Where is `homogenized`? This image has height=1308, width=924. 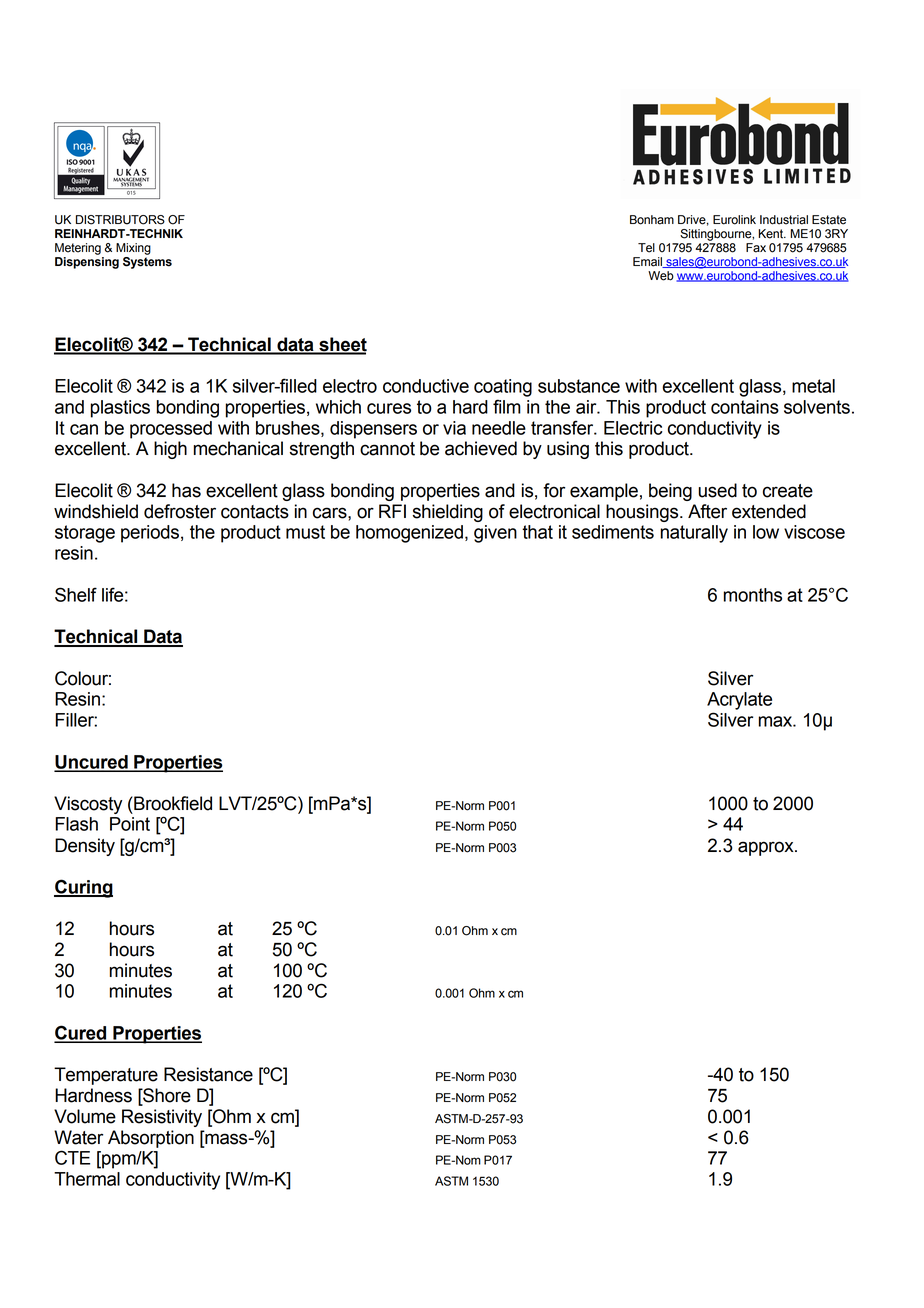 homogenized is located at coordinates (409, 534).
